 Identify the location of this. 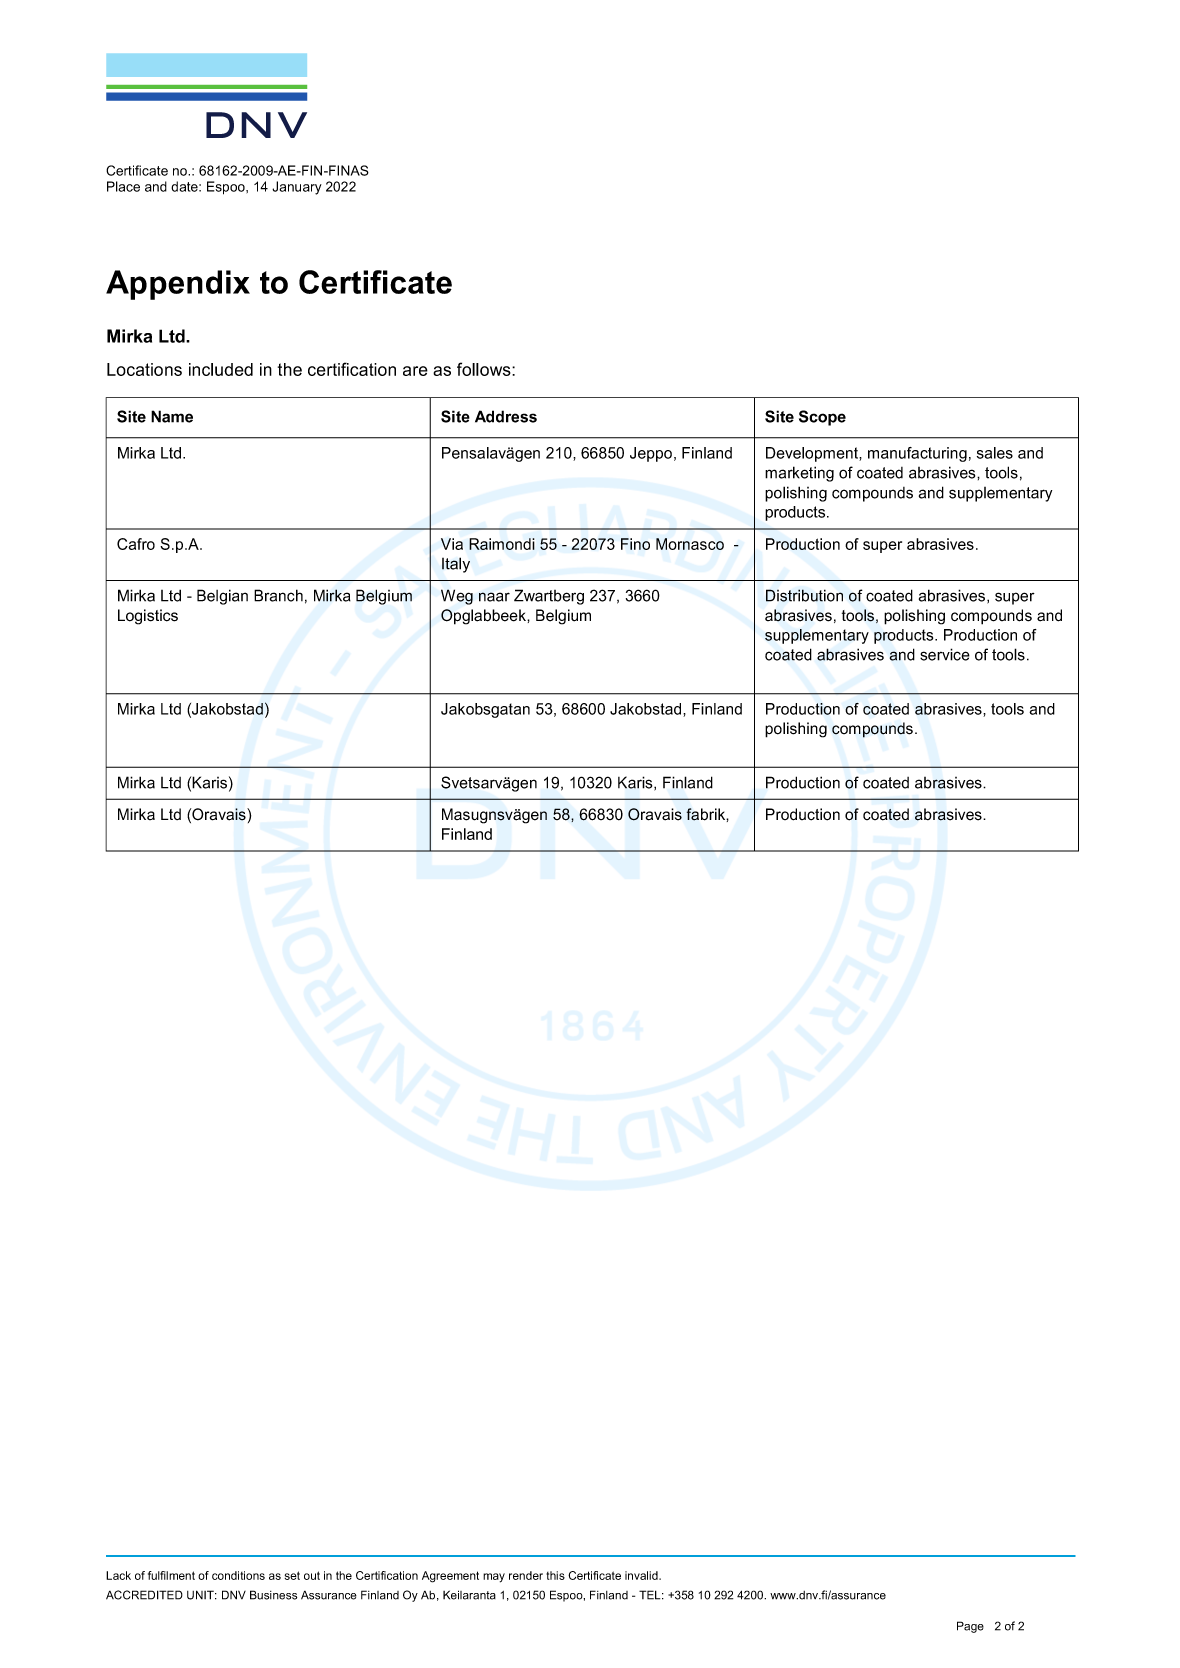
(555, 1575).
